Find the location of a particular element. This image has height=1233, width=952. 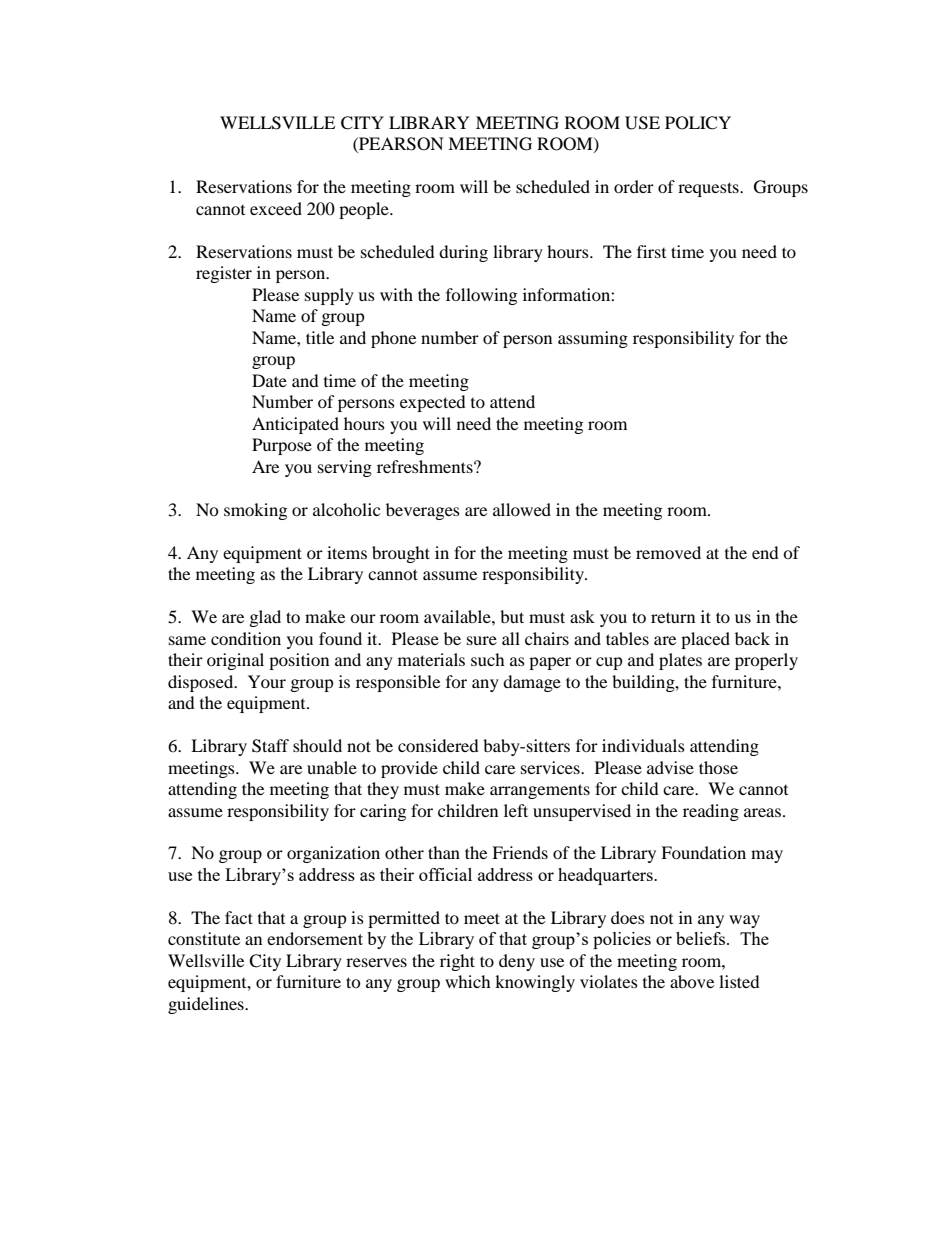

but is located at coordinates (512, 616).
